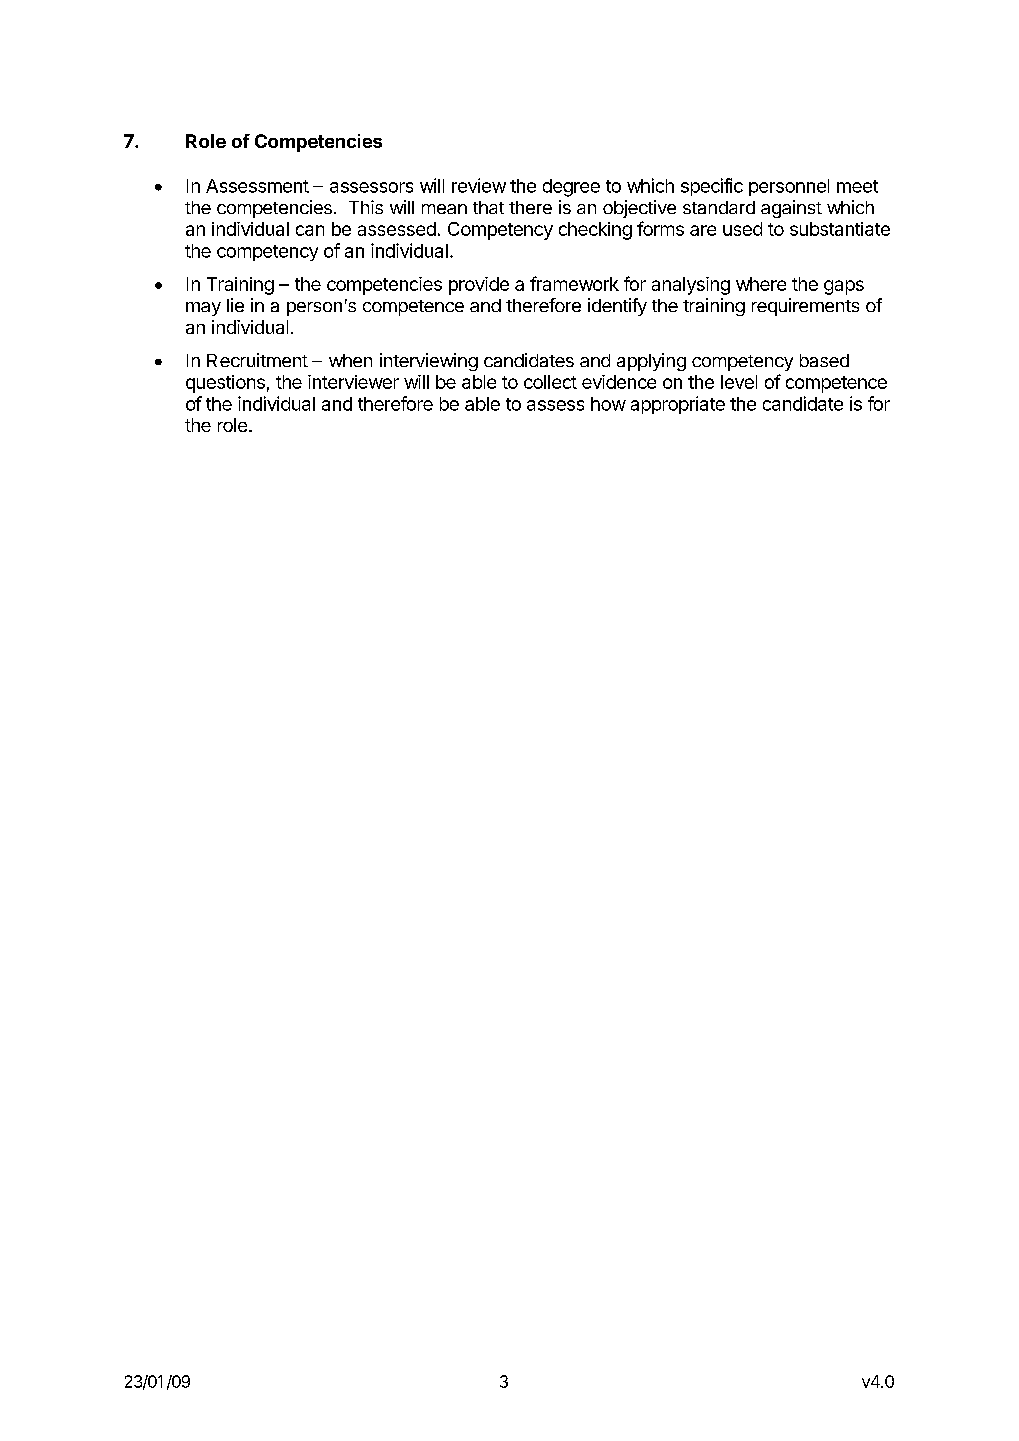 Image resolution: width=1019 pixels, height=1441 pixels. What do you see at coordinates (235, 305) in the image?
I see `lie` at bounding box center [235, 305].
